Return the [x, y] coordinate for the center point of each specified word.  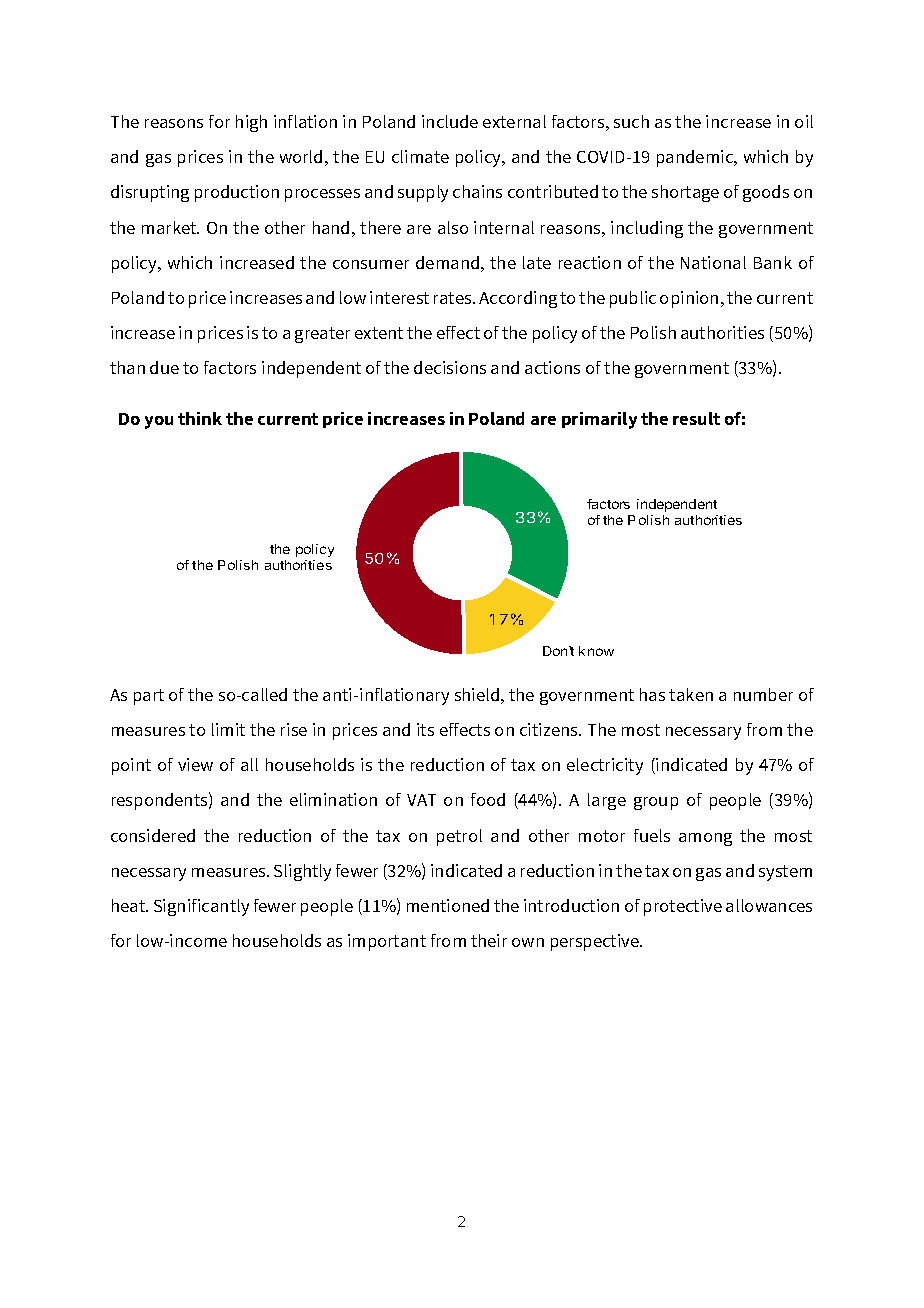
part [149, 697]
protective [683, 907]
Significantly [201, 907]
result [696, 418]
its [425, 729]
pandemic [696, 158]
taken [691, 694]
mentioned [448, 905]
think [200, 418]
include [450, 121]
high [251, 123]
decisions [450, 367]
